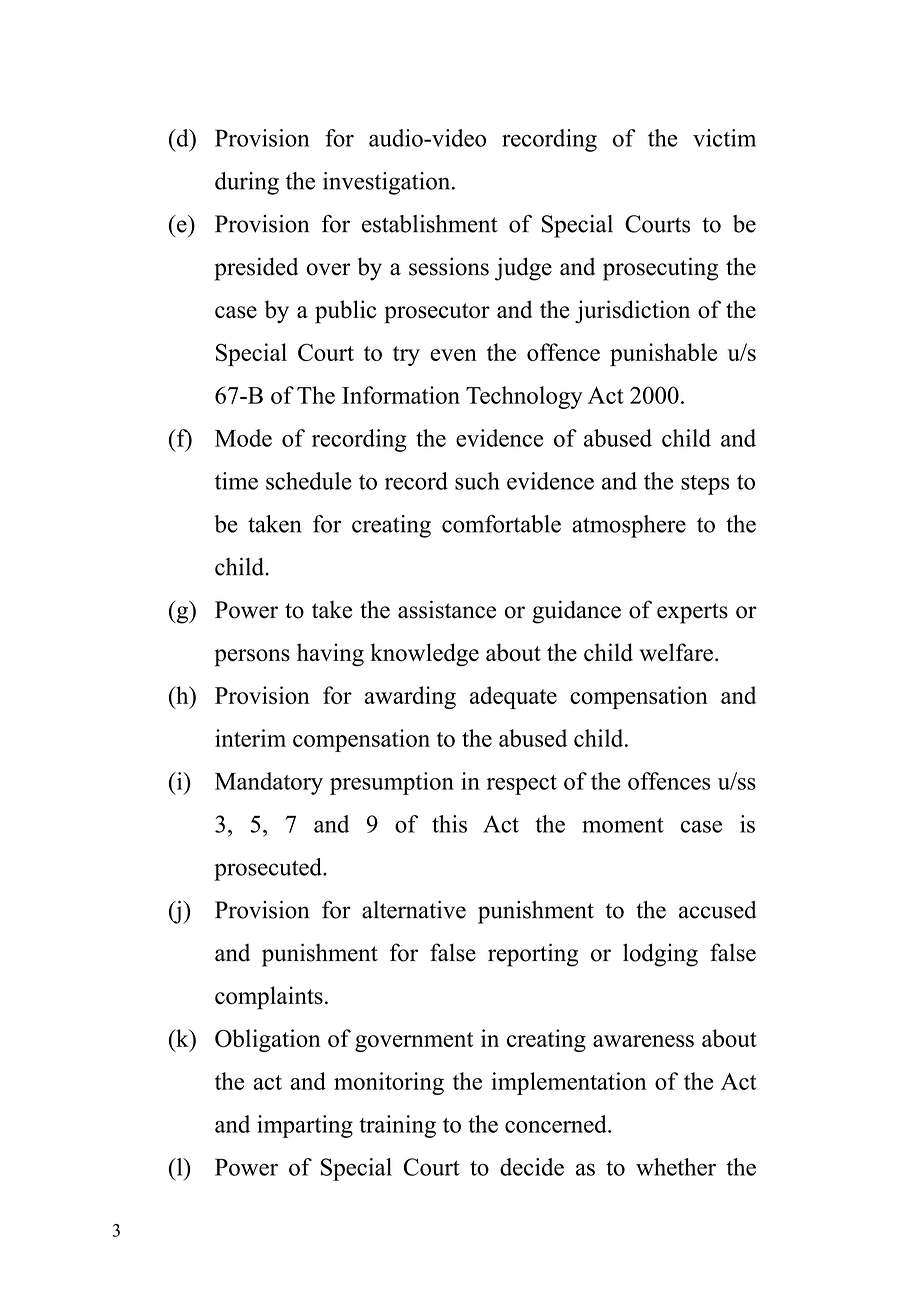 The image size is (924, 1308). What do you see at coordinates (724, 138) in the screenshot?
I see `victim` at bounding box center [724, 138].
